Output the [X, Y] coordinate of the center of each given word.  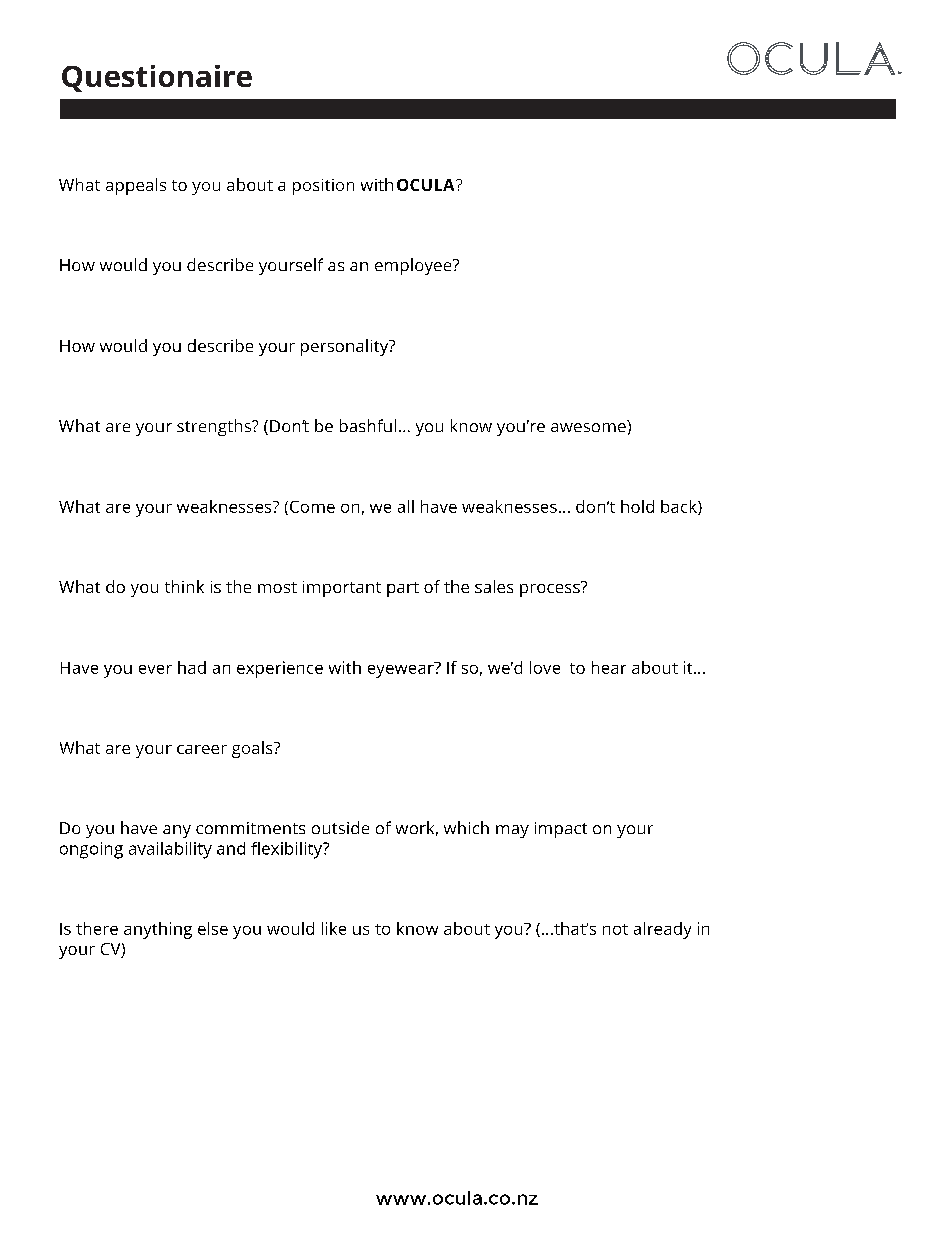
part [403, 589]
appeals [136, 186]
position [323, 187]
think [184, 586]
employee [414, 266]
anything [158, 930]
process [551, 589]
